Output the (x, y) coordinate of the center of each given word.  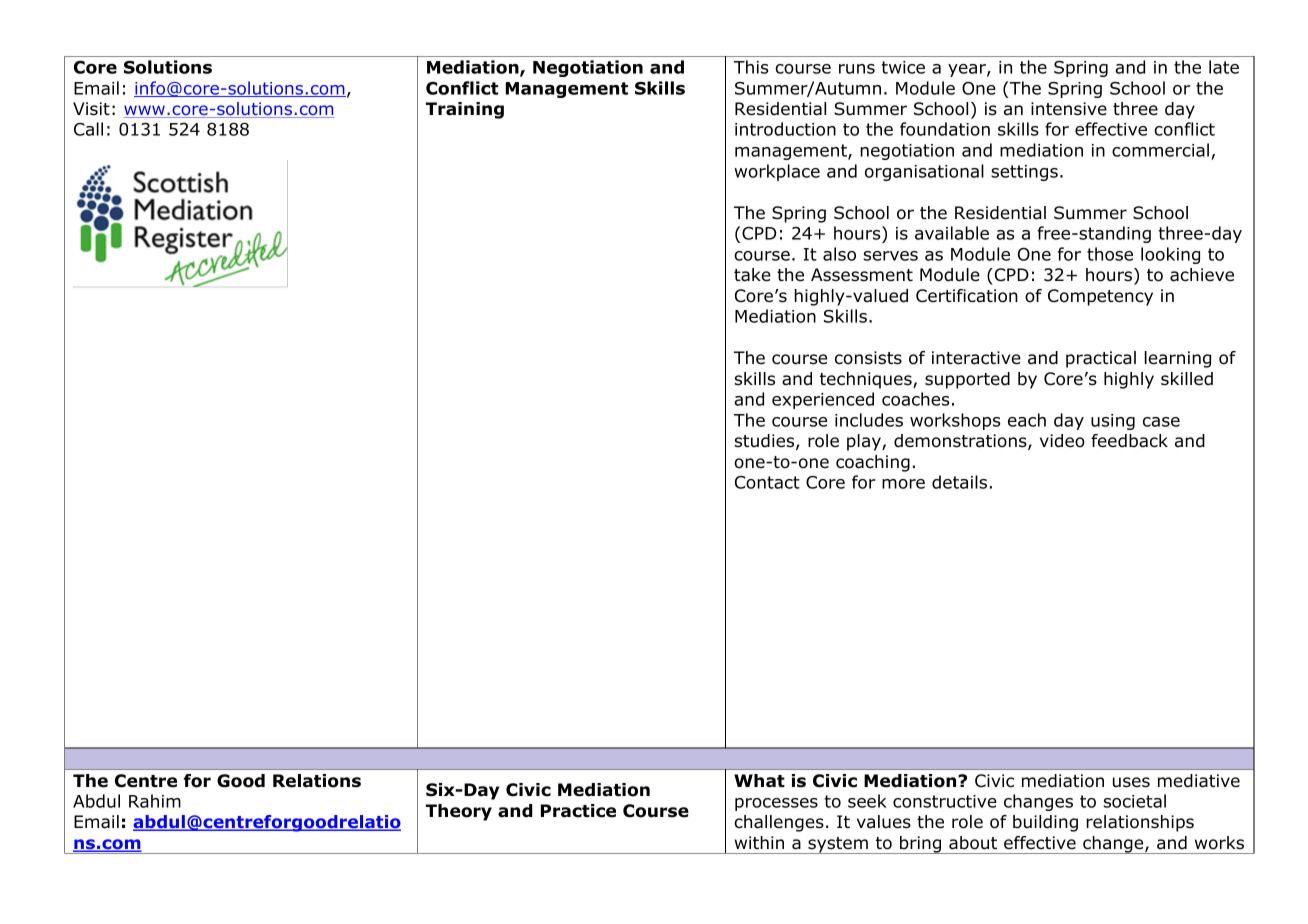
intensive (1069, 109)
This (751, 67)
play (865, 442)
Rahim (155, 801)
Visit (91, 109)
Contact (767, 482)
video (1062, 441)
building (1045, 823)
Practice (578, 811)
